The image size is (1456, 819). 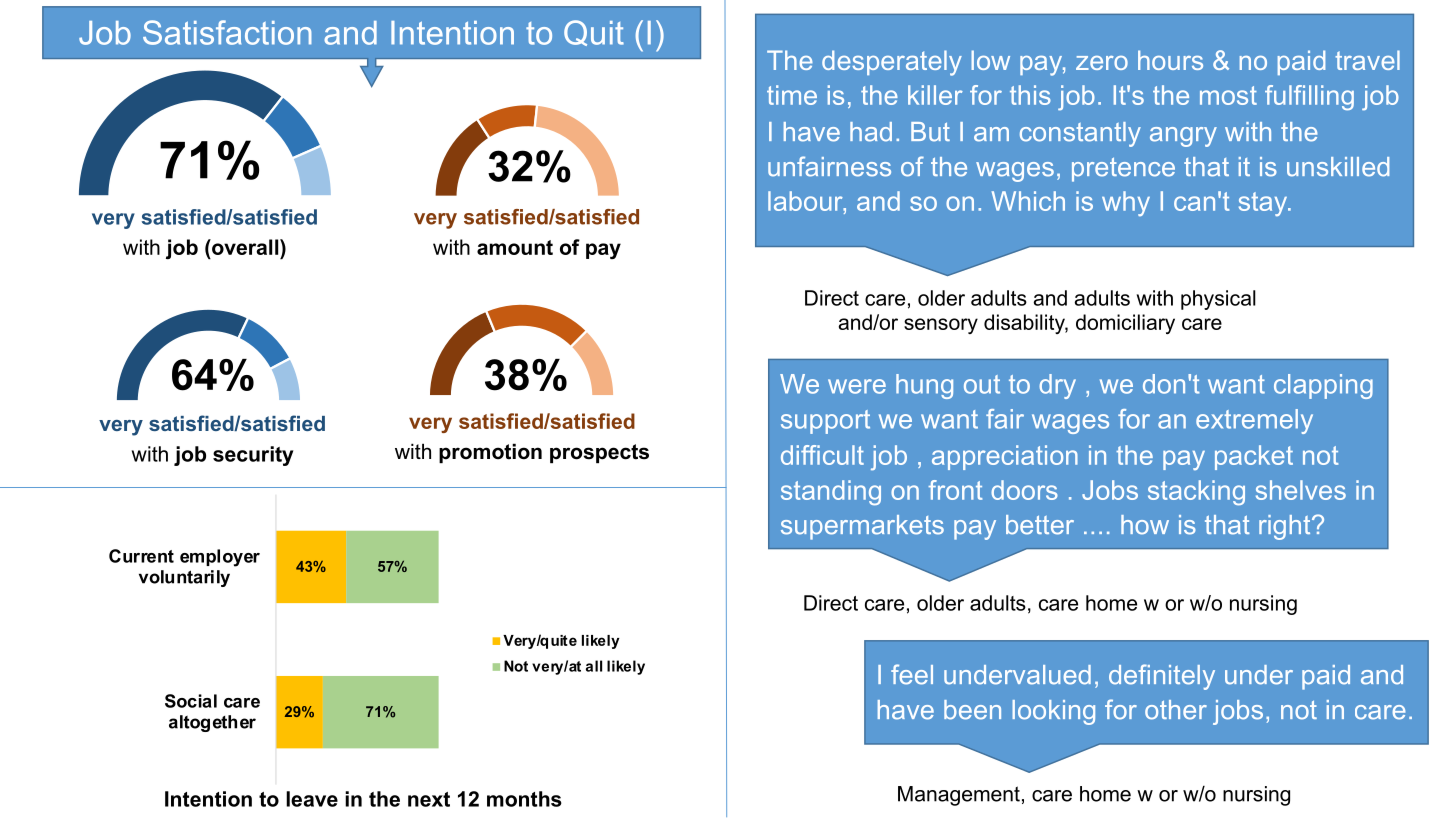 I want to click on time, so click(x=792, y=95).
